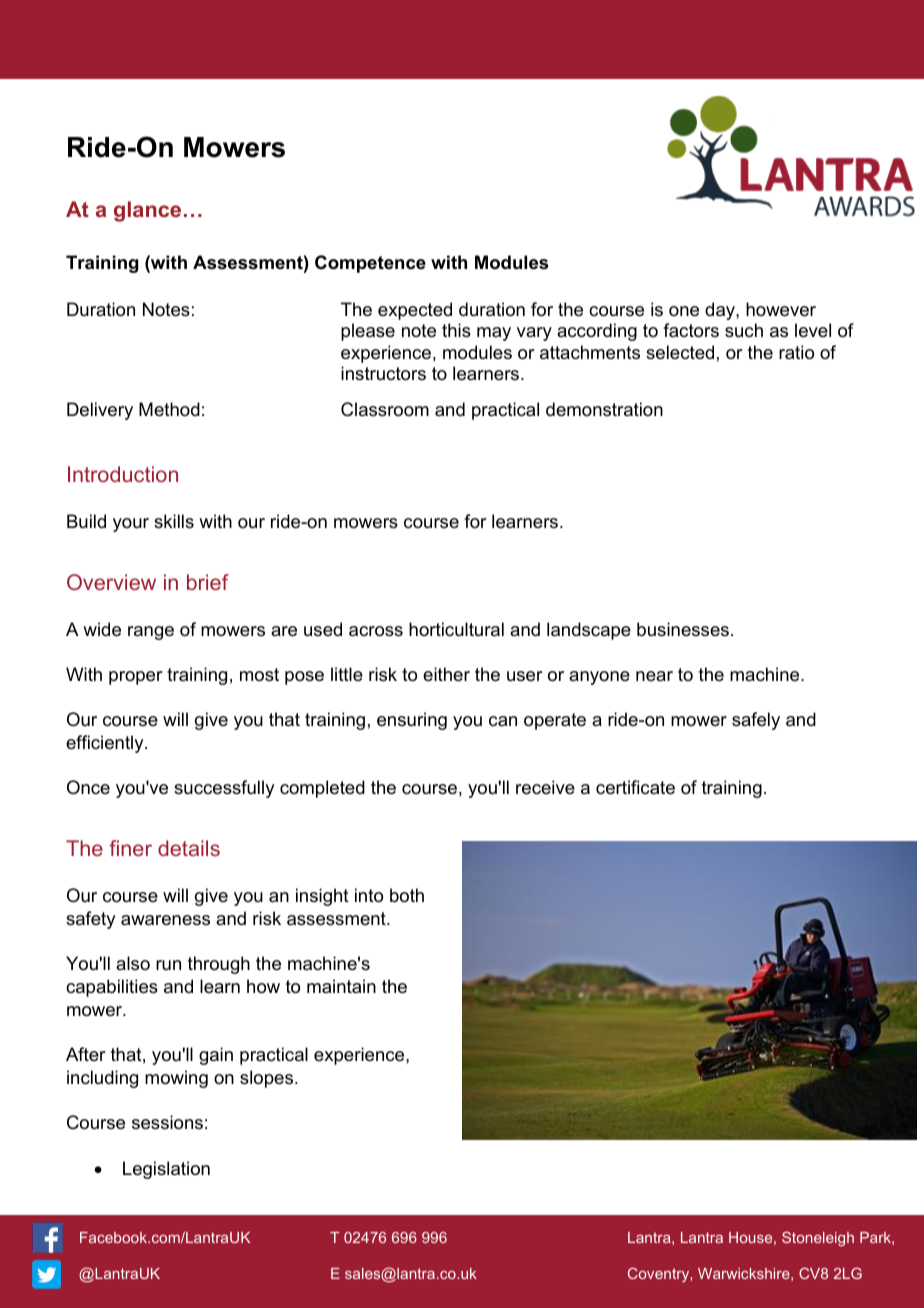 The height and width of the page is (1308, 924). I want to click on sessions, so click(167, 1122).
